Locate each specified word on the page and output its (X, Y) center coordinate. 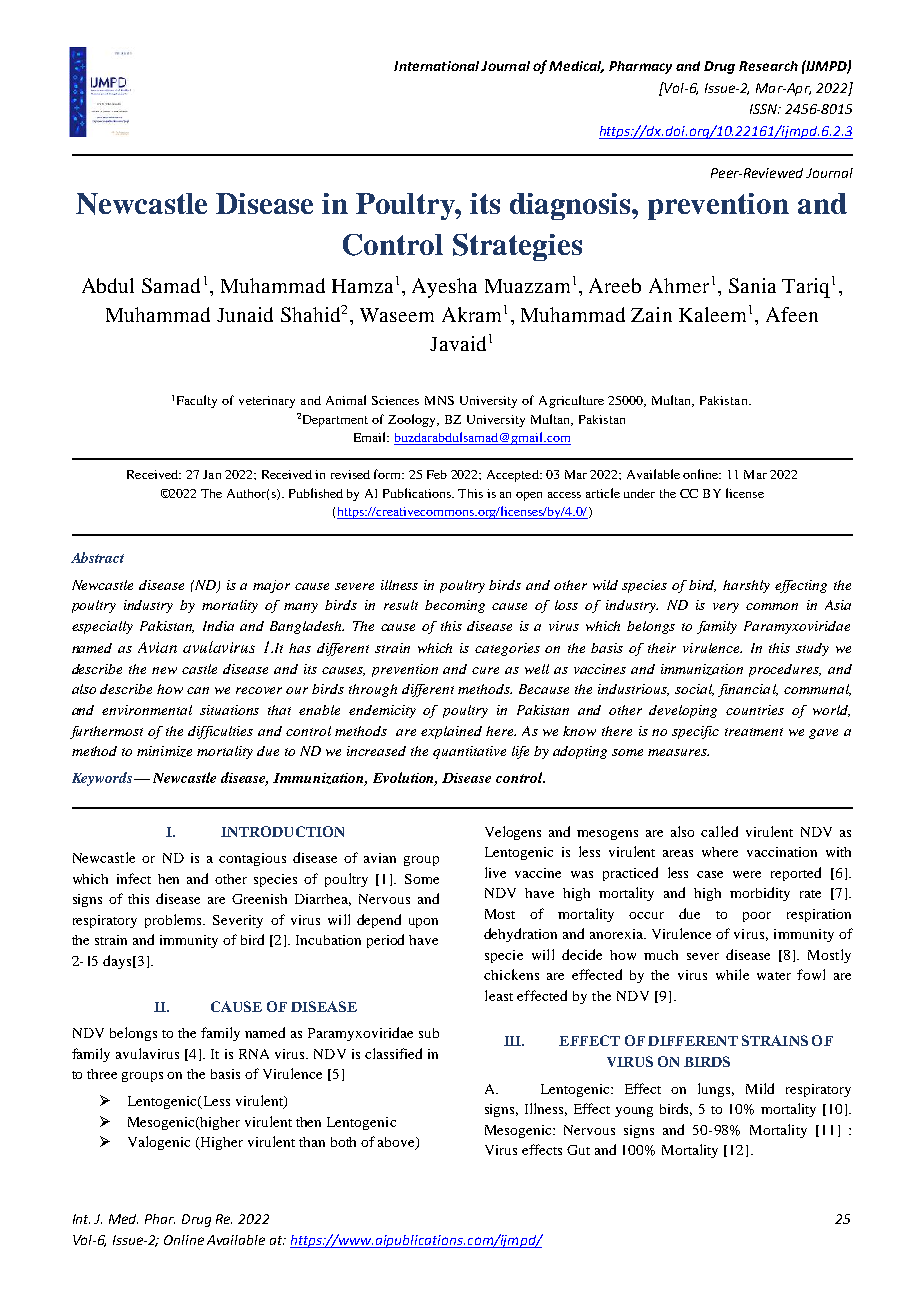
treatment (754, 732)
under (639, 493)
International (436, 66)
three (102, 1074)
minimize (164, 751)
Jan (212, 474)
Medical (576, 67)
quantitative (469, 752)
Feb (437, 474)
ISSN (765, 109)
